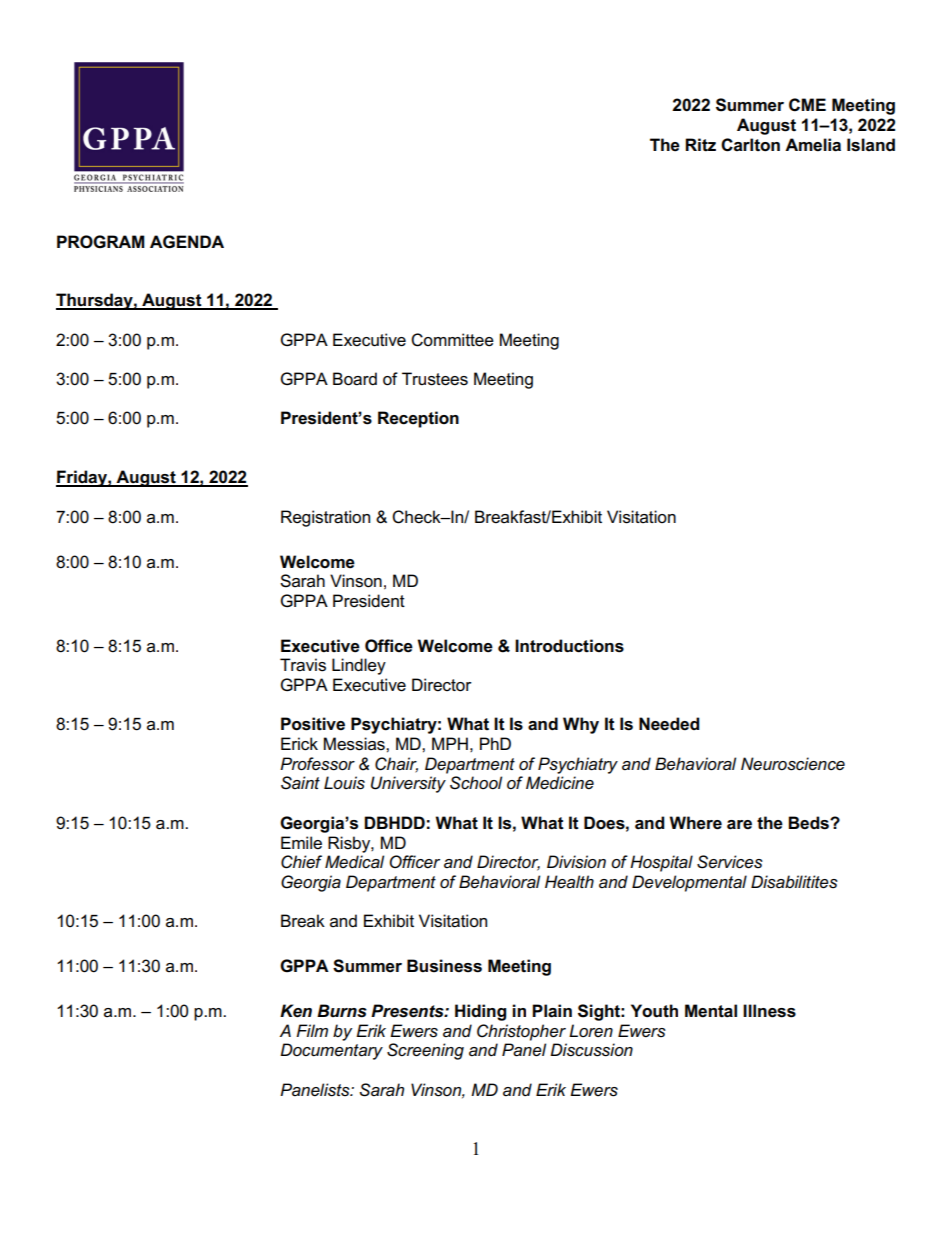 The image size is (952, 1233). What do you see at coordinates (793, 764) in the image?
I see `Neuroscience` at bounding box center [793, 764].
